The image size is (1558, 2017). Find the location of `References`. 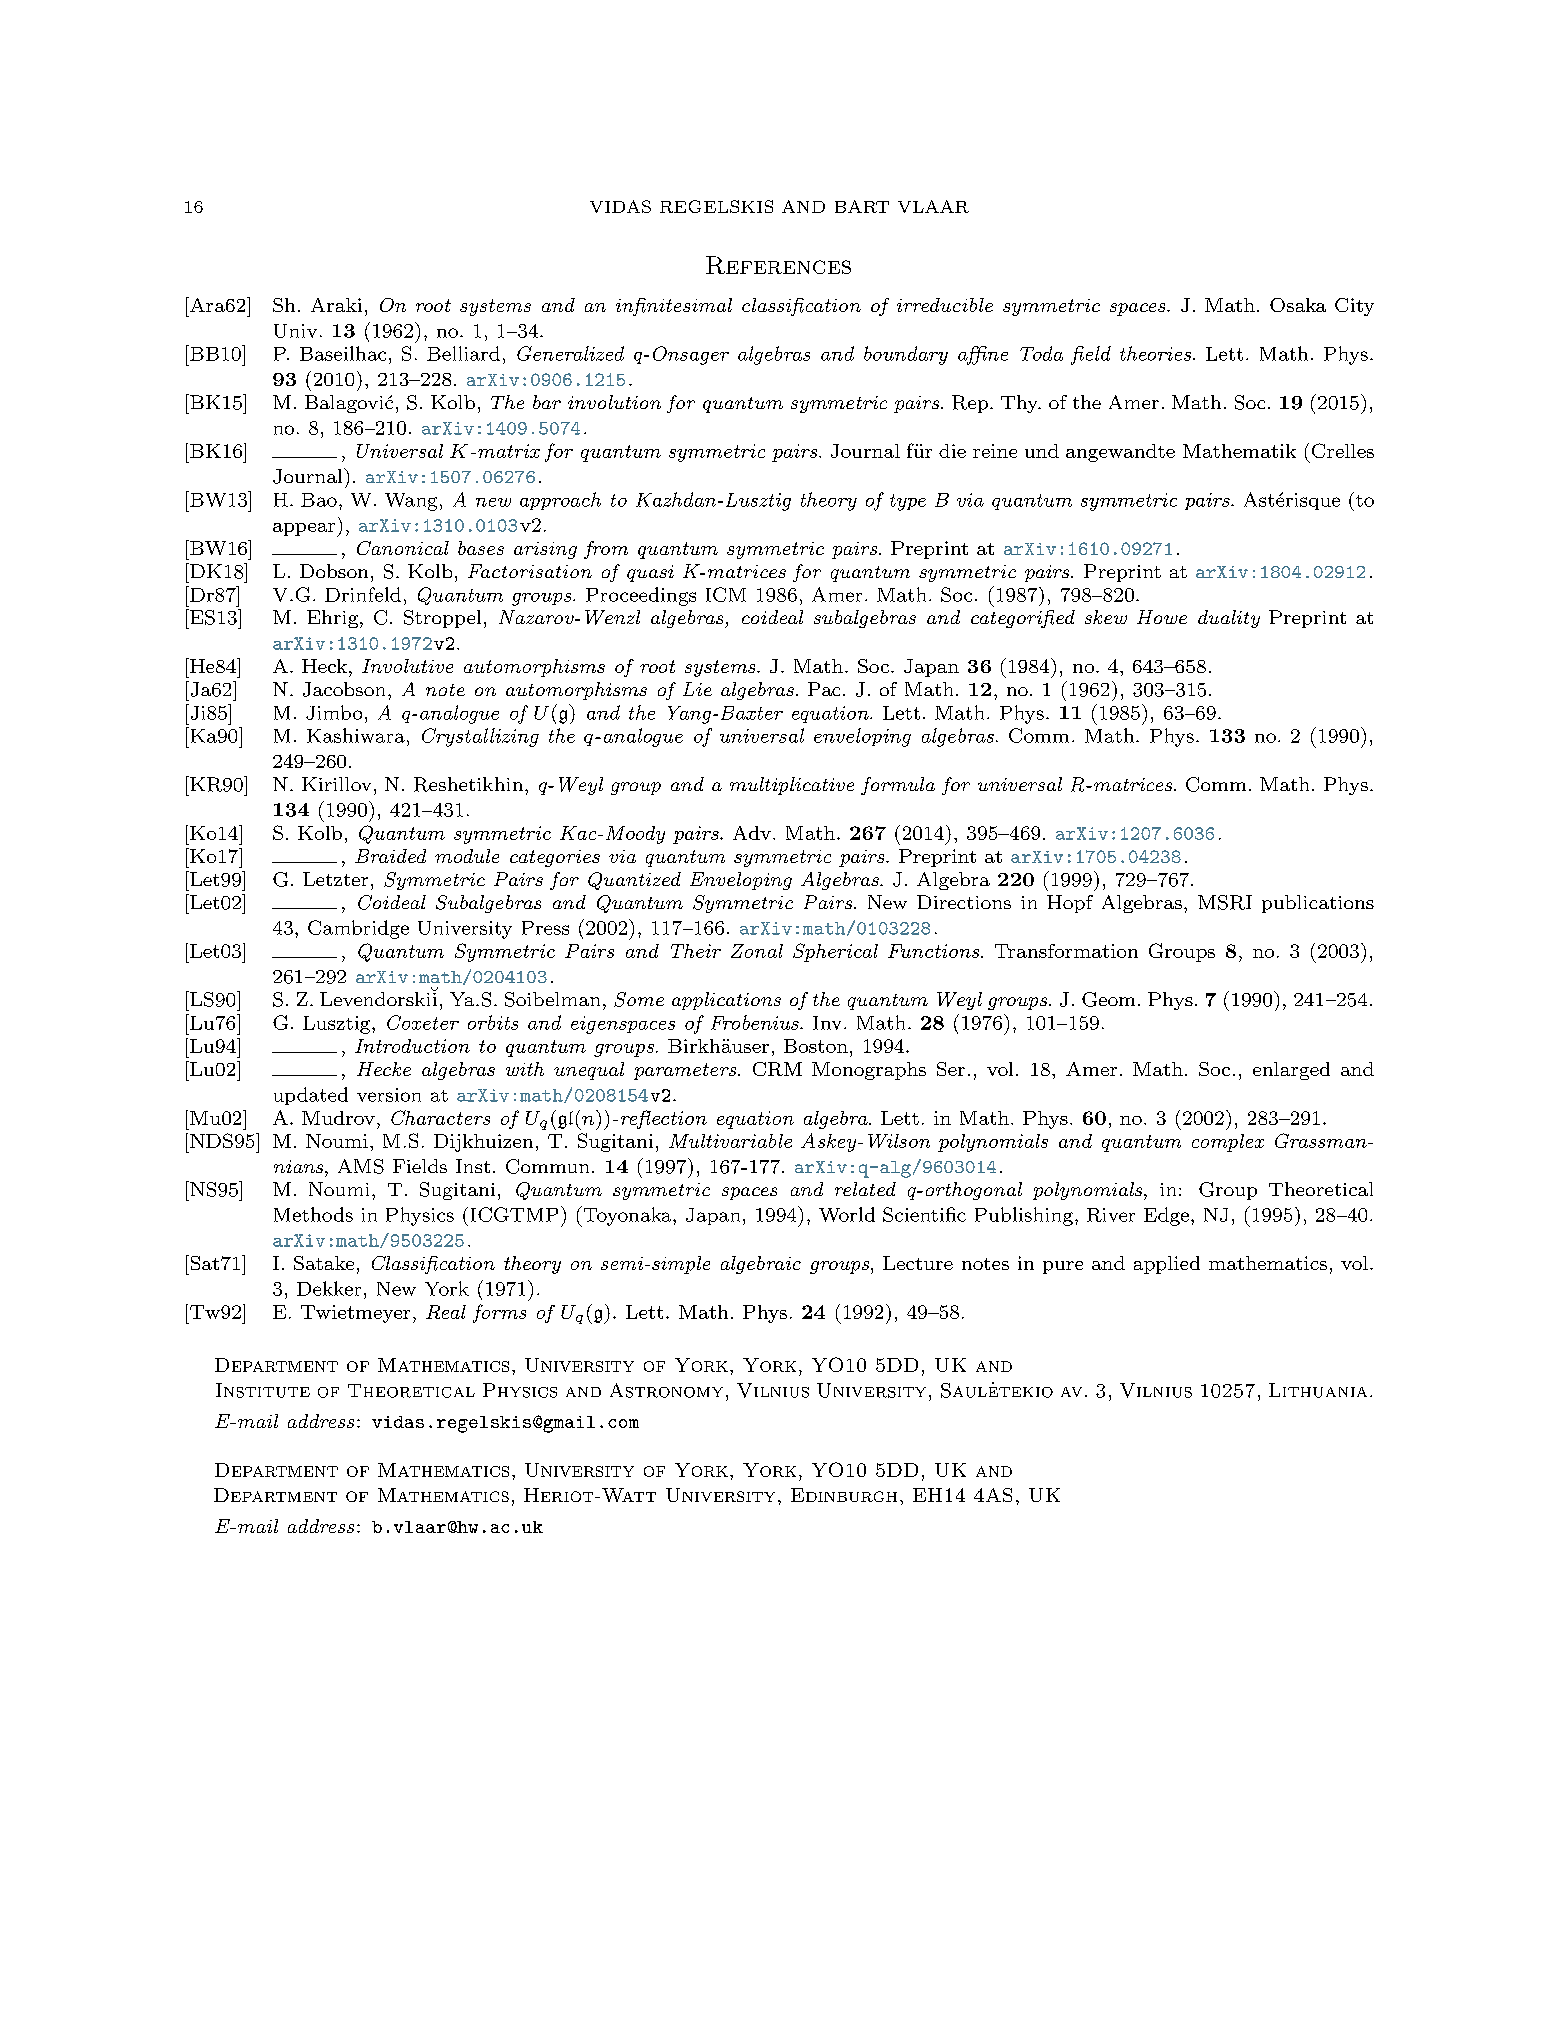

References is located at coordinates (778, 265).
